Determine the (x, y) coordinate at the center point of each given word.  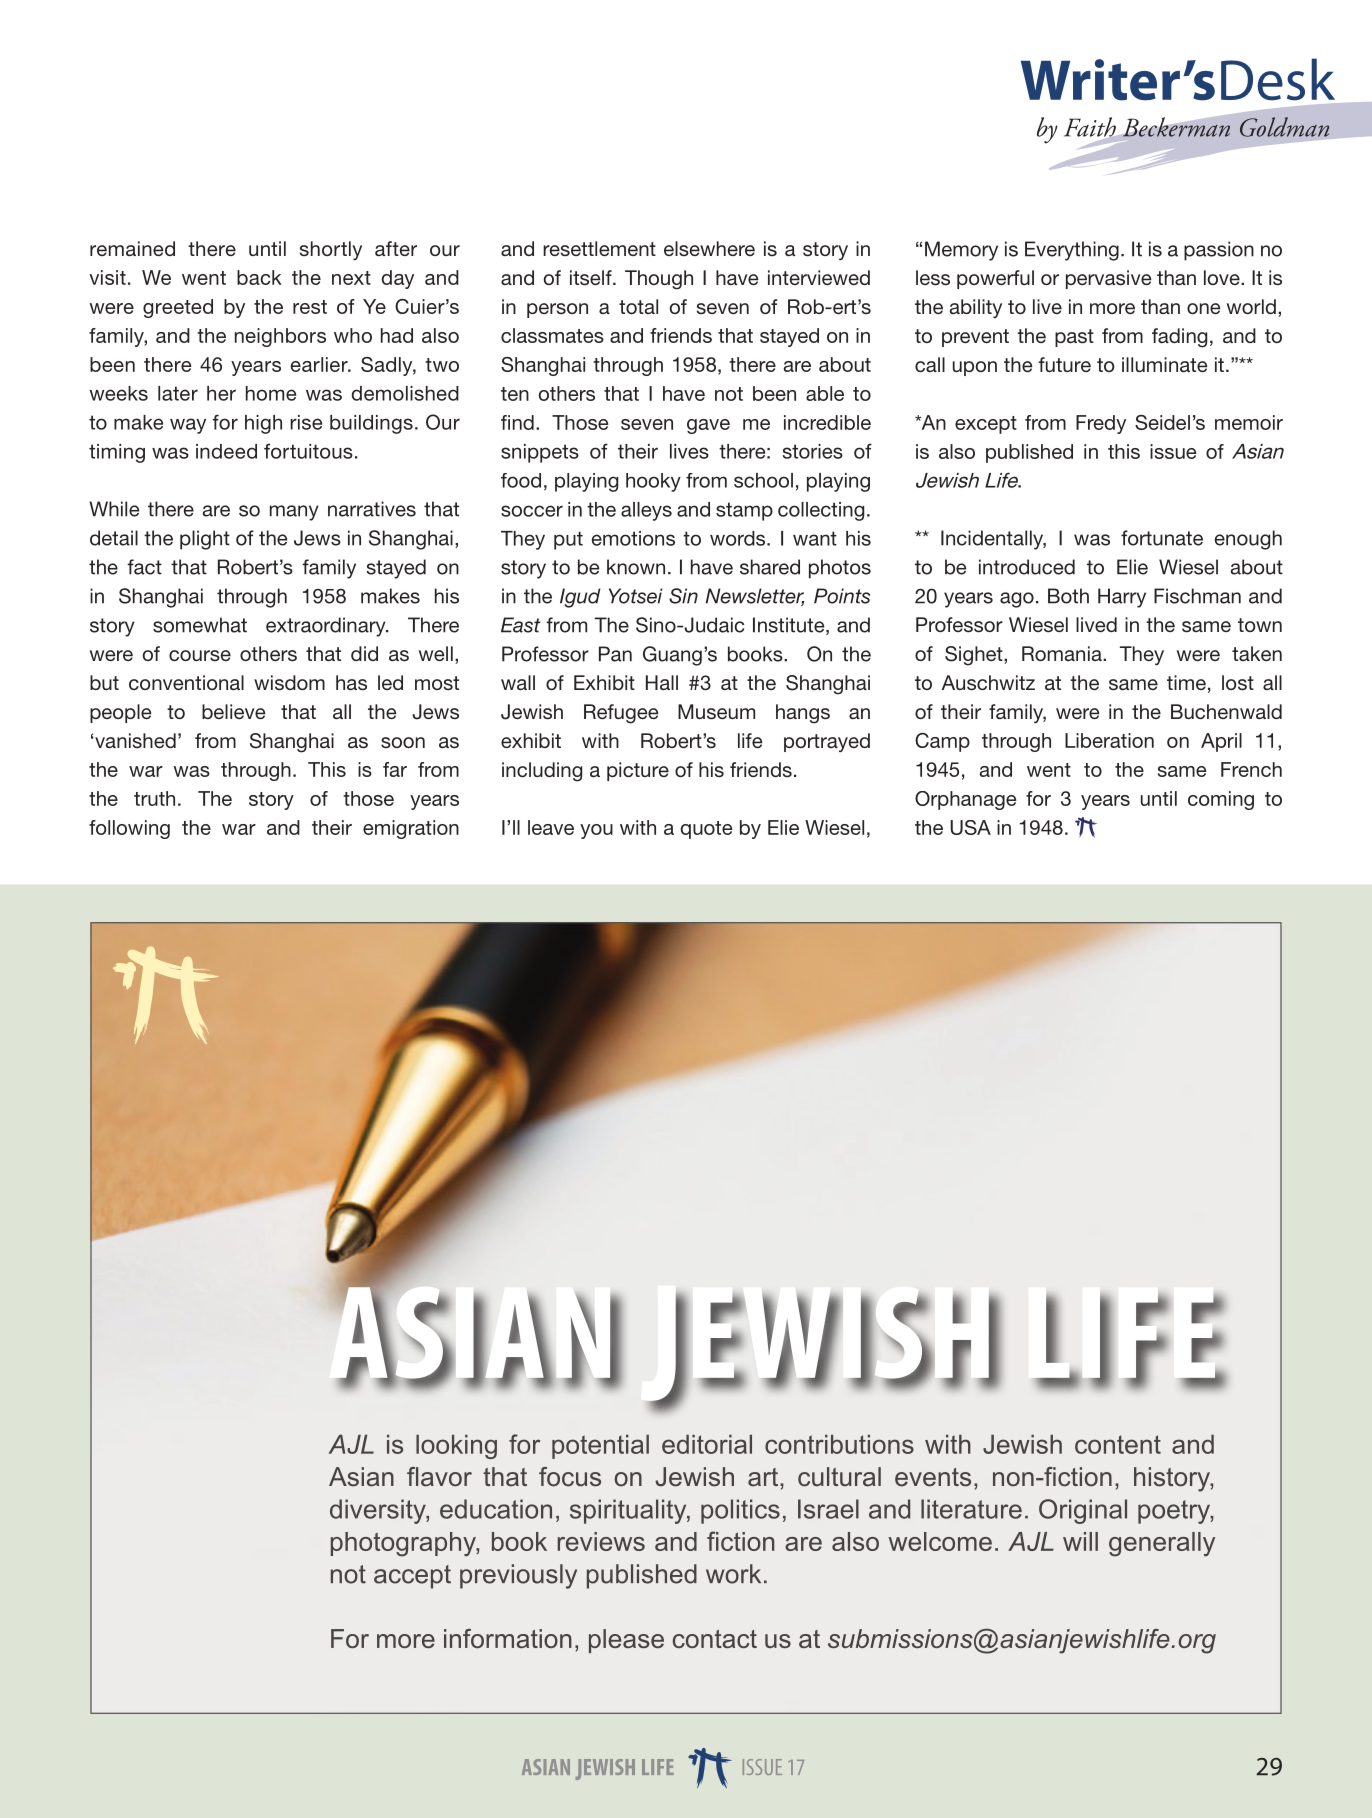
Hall (662, 682)
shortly (331, 250)
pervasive (1108, 279)
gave (708, 426)
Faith (1091, 128)
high (263, 424)
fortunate (1162, 538)
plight (205, 540)
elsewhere (709, 248)
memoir (1249, 422)
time (1186, 682)
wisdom (289, 683)
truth (154, 798)
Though (659, 280)
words (739, 538)
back (259, 277)
